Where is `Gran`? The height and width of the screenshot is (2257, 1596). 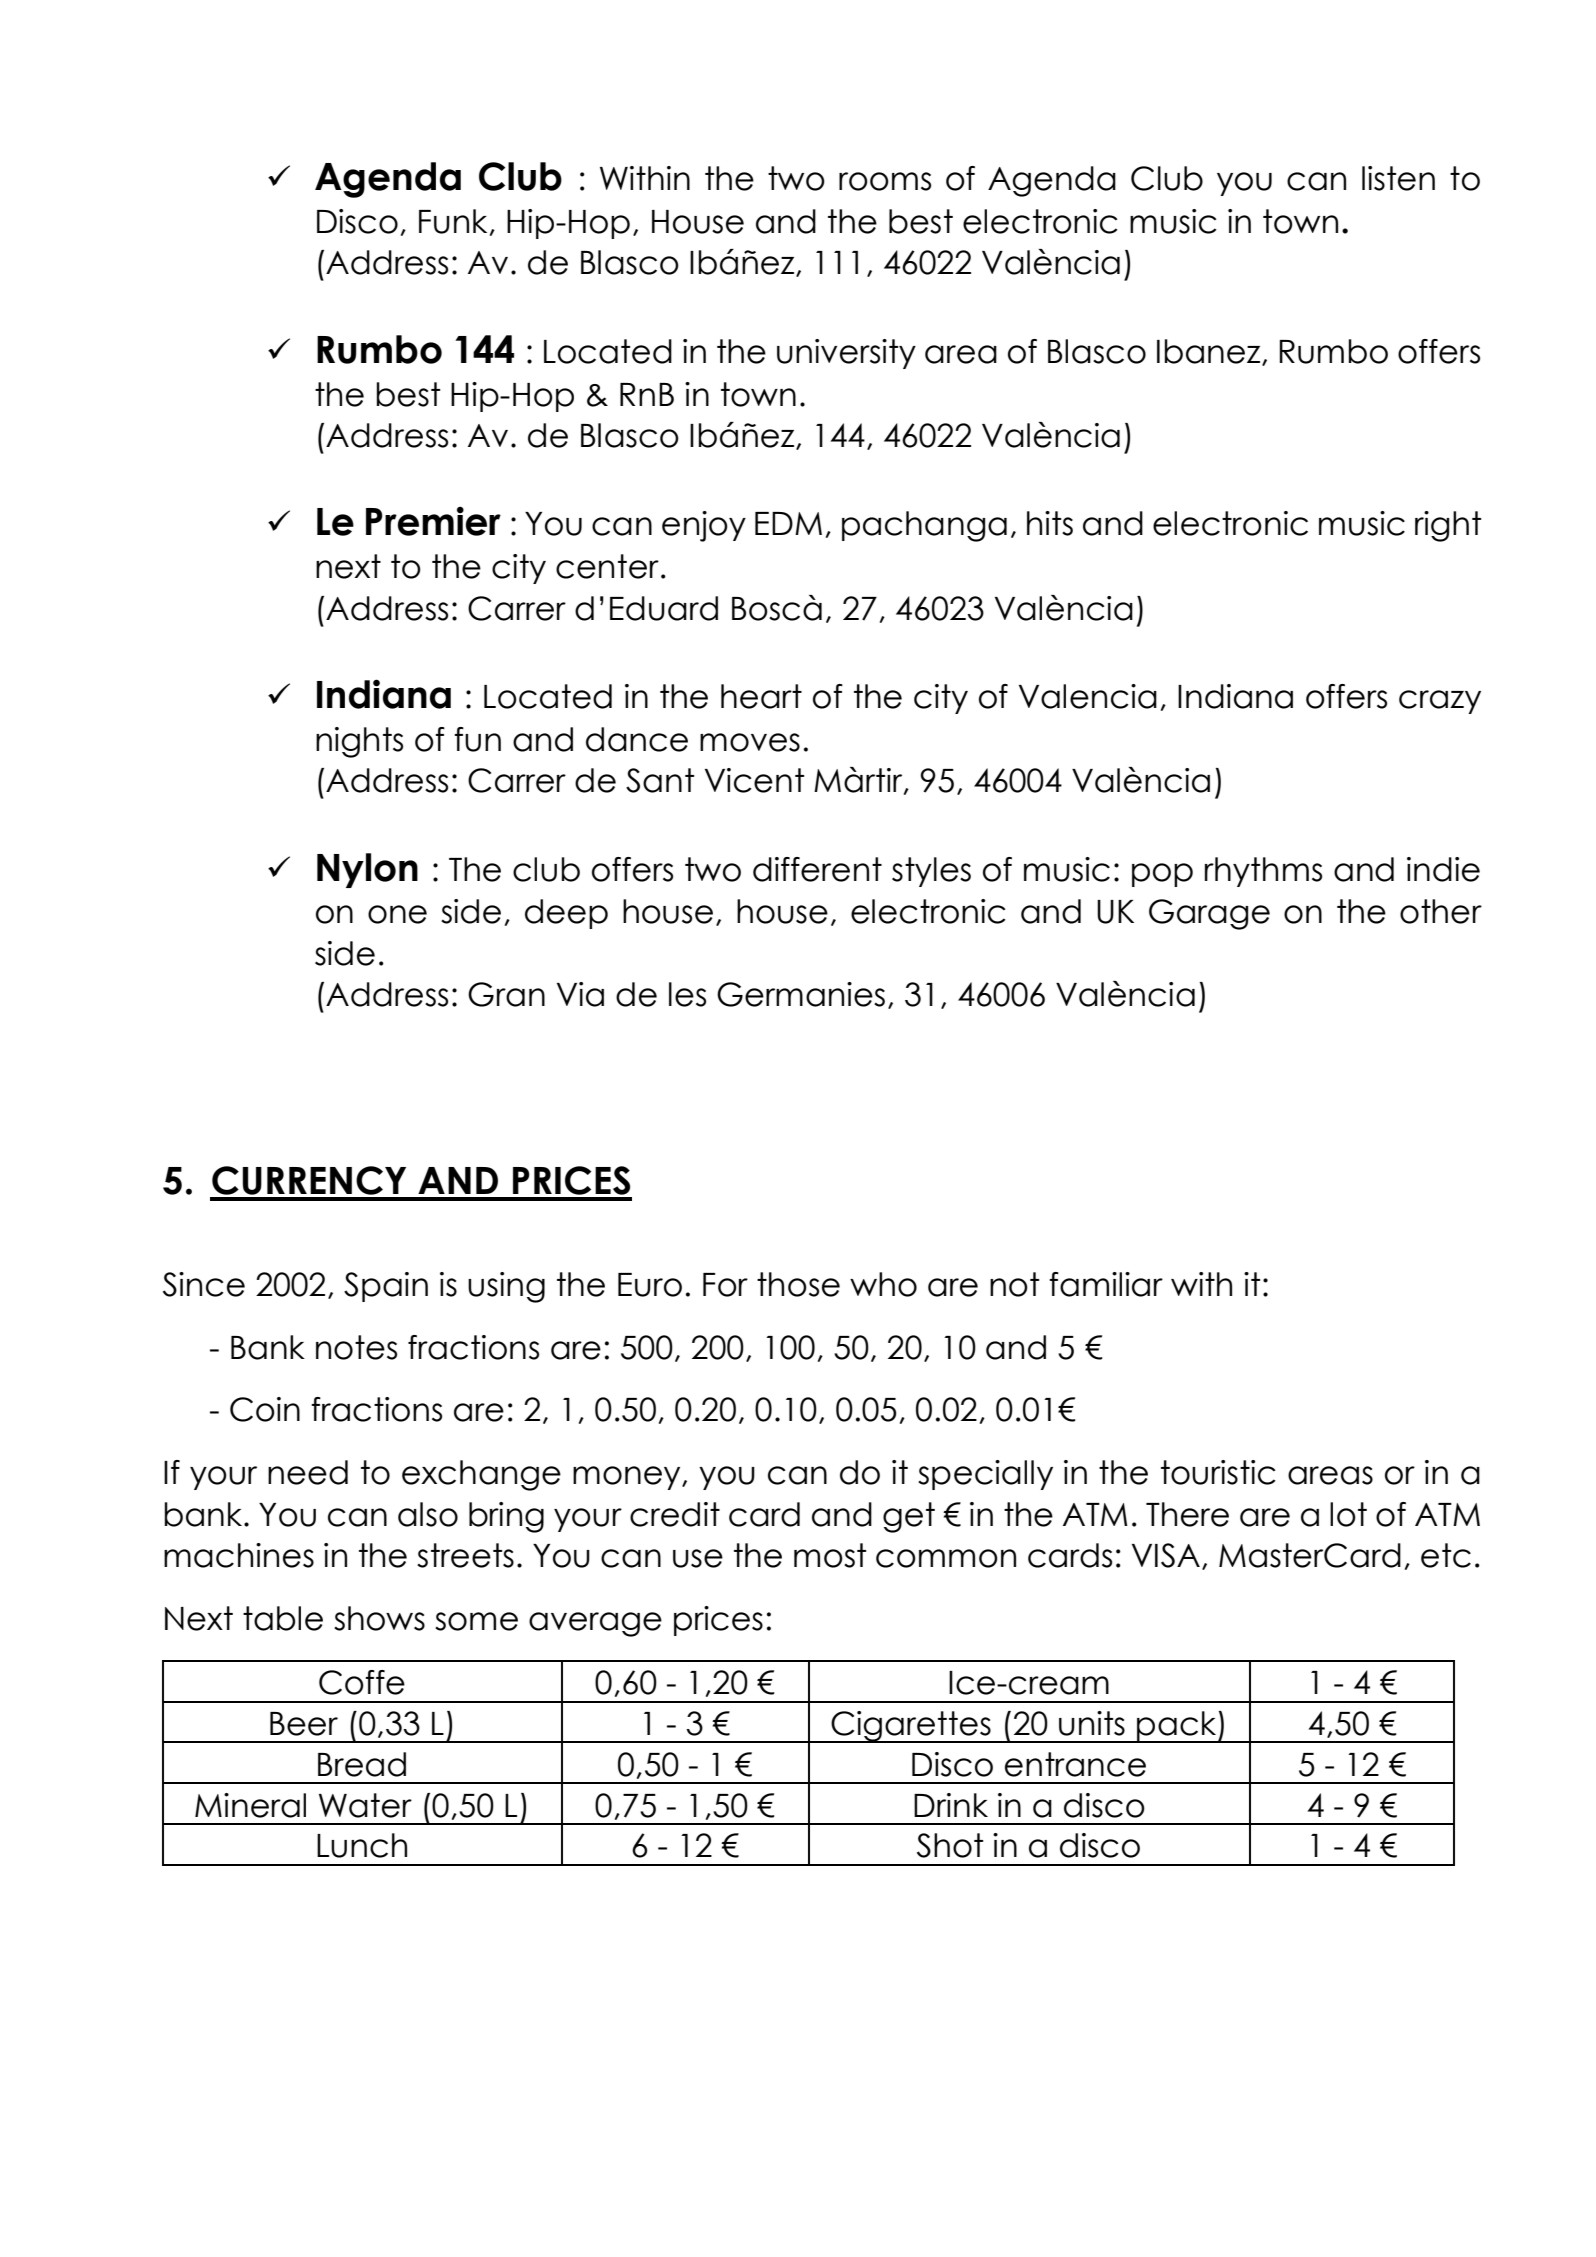
Gran is located at coordinates (506, 994).
